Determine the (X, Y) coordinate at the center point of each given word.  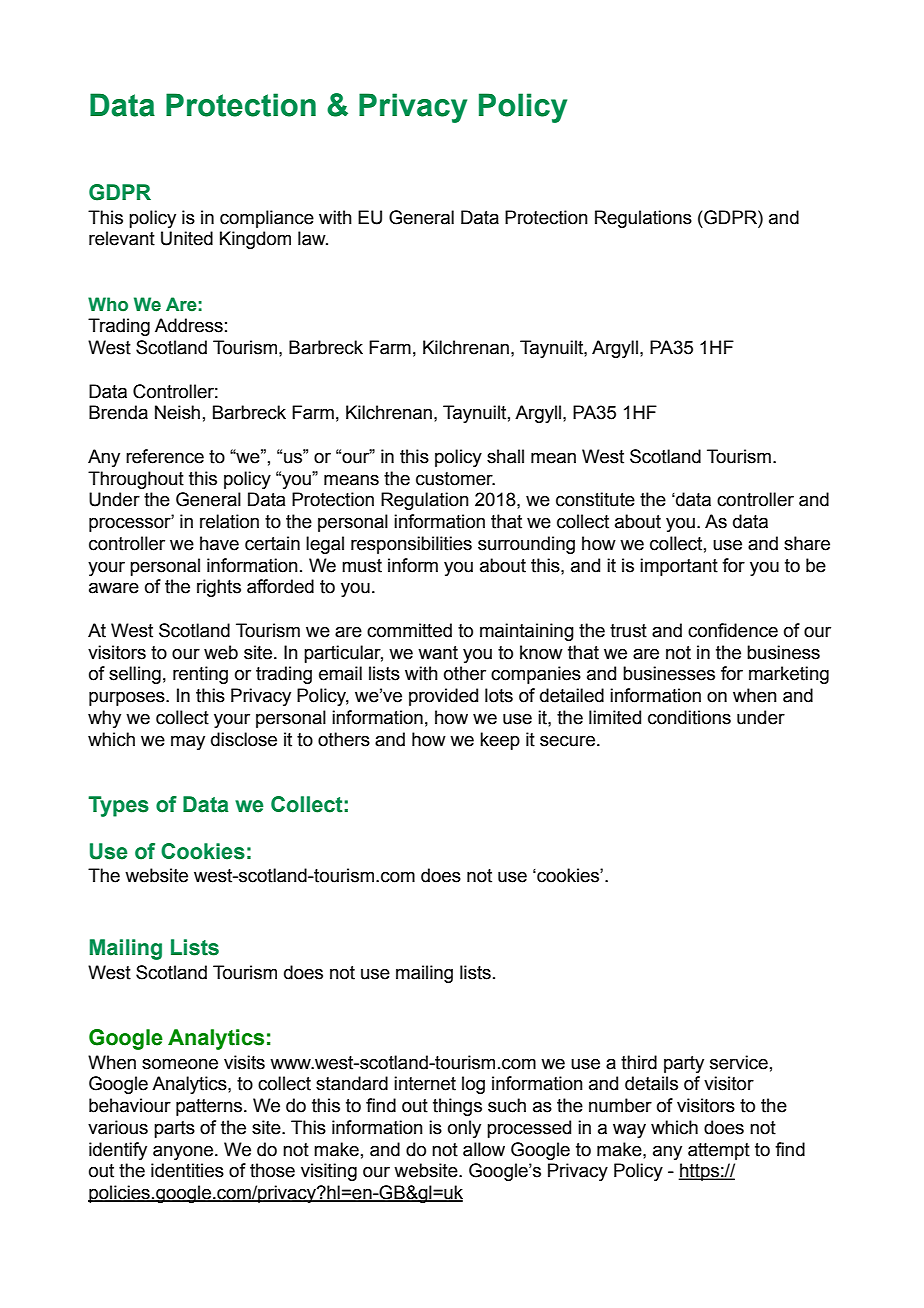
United (187, 238)
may (188, 742)
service (739, 1062)
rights (219, 588)
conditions (689, 717)
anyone (183, 1152)
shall (505, 456)
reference (165, 456)
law (313, 238)
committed (409, 630)
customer (455, 479)
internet (425, 1083)
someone (180, 1064)
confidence (733, 630)
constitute (595, 499)
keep (500, 741)
